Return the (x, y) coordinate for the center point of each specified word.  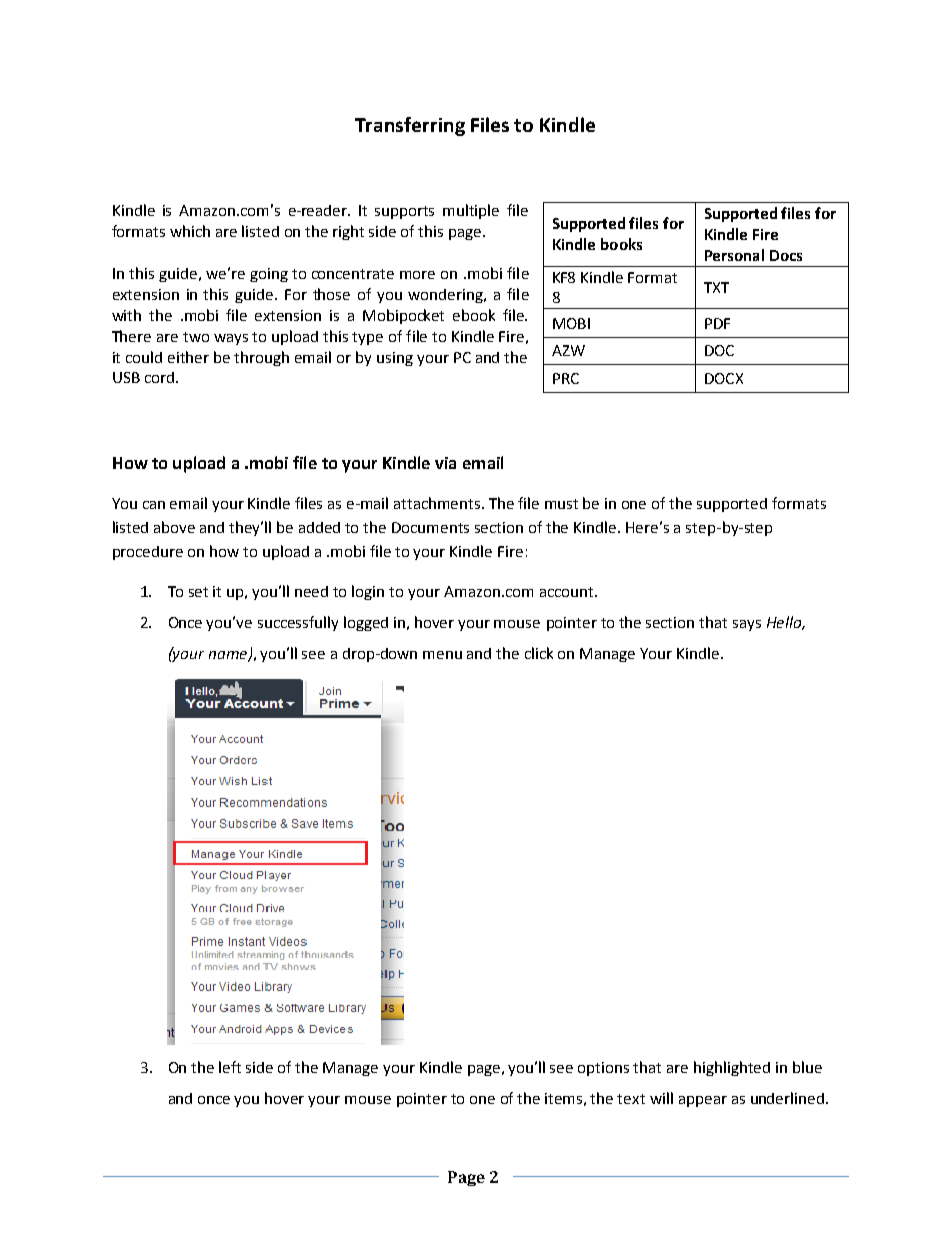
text (631, 1099)
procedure (148, 553)
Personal (734, 255)
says (747, 625)
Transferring (410, 126)
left (230, 1067)
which (190, 231)
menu (442, 655)
